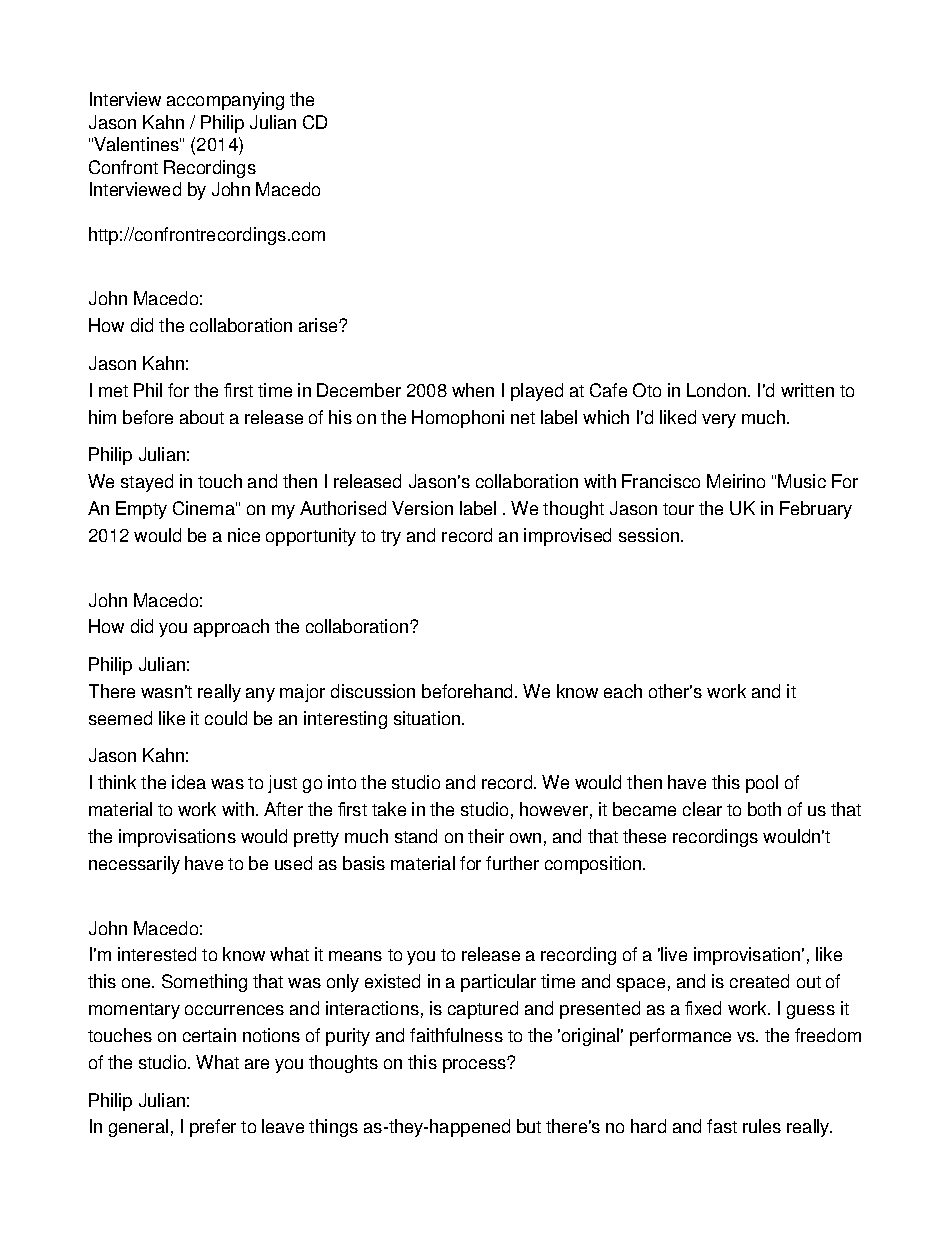 Image resolution: width=952 pixels, height=1233 pixels. What do you see at coordinates (213, 1128) in the screenshot?
I see `prefer` at bounding box center [213, 1128].
